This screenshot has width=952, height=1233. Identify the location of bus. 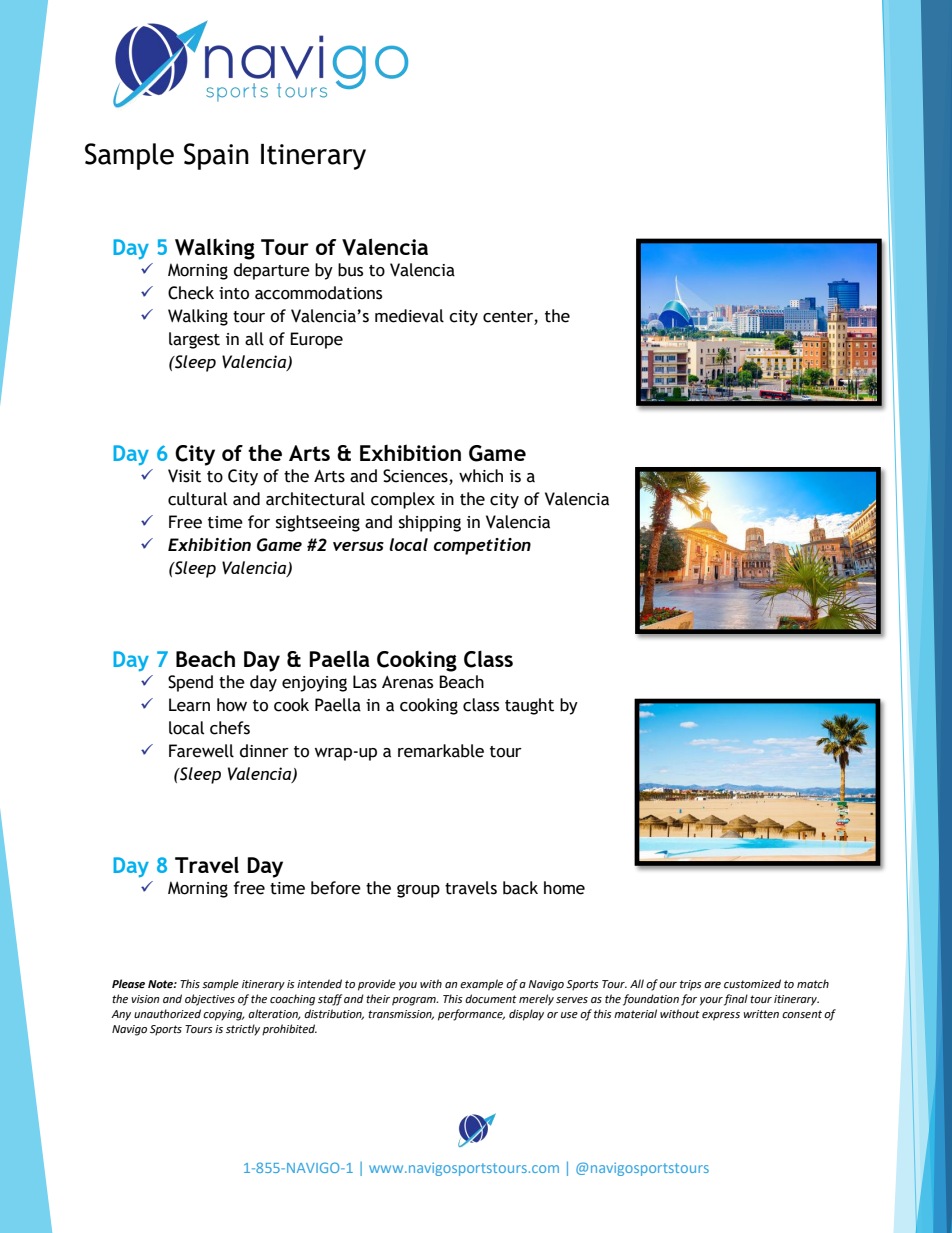
(350, 270).
